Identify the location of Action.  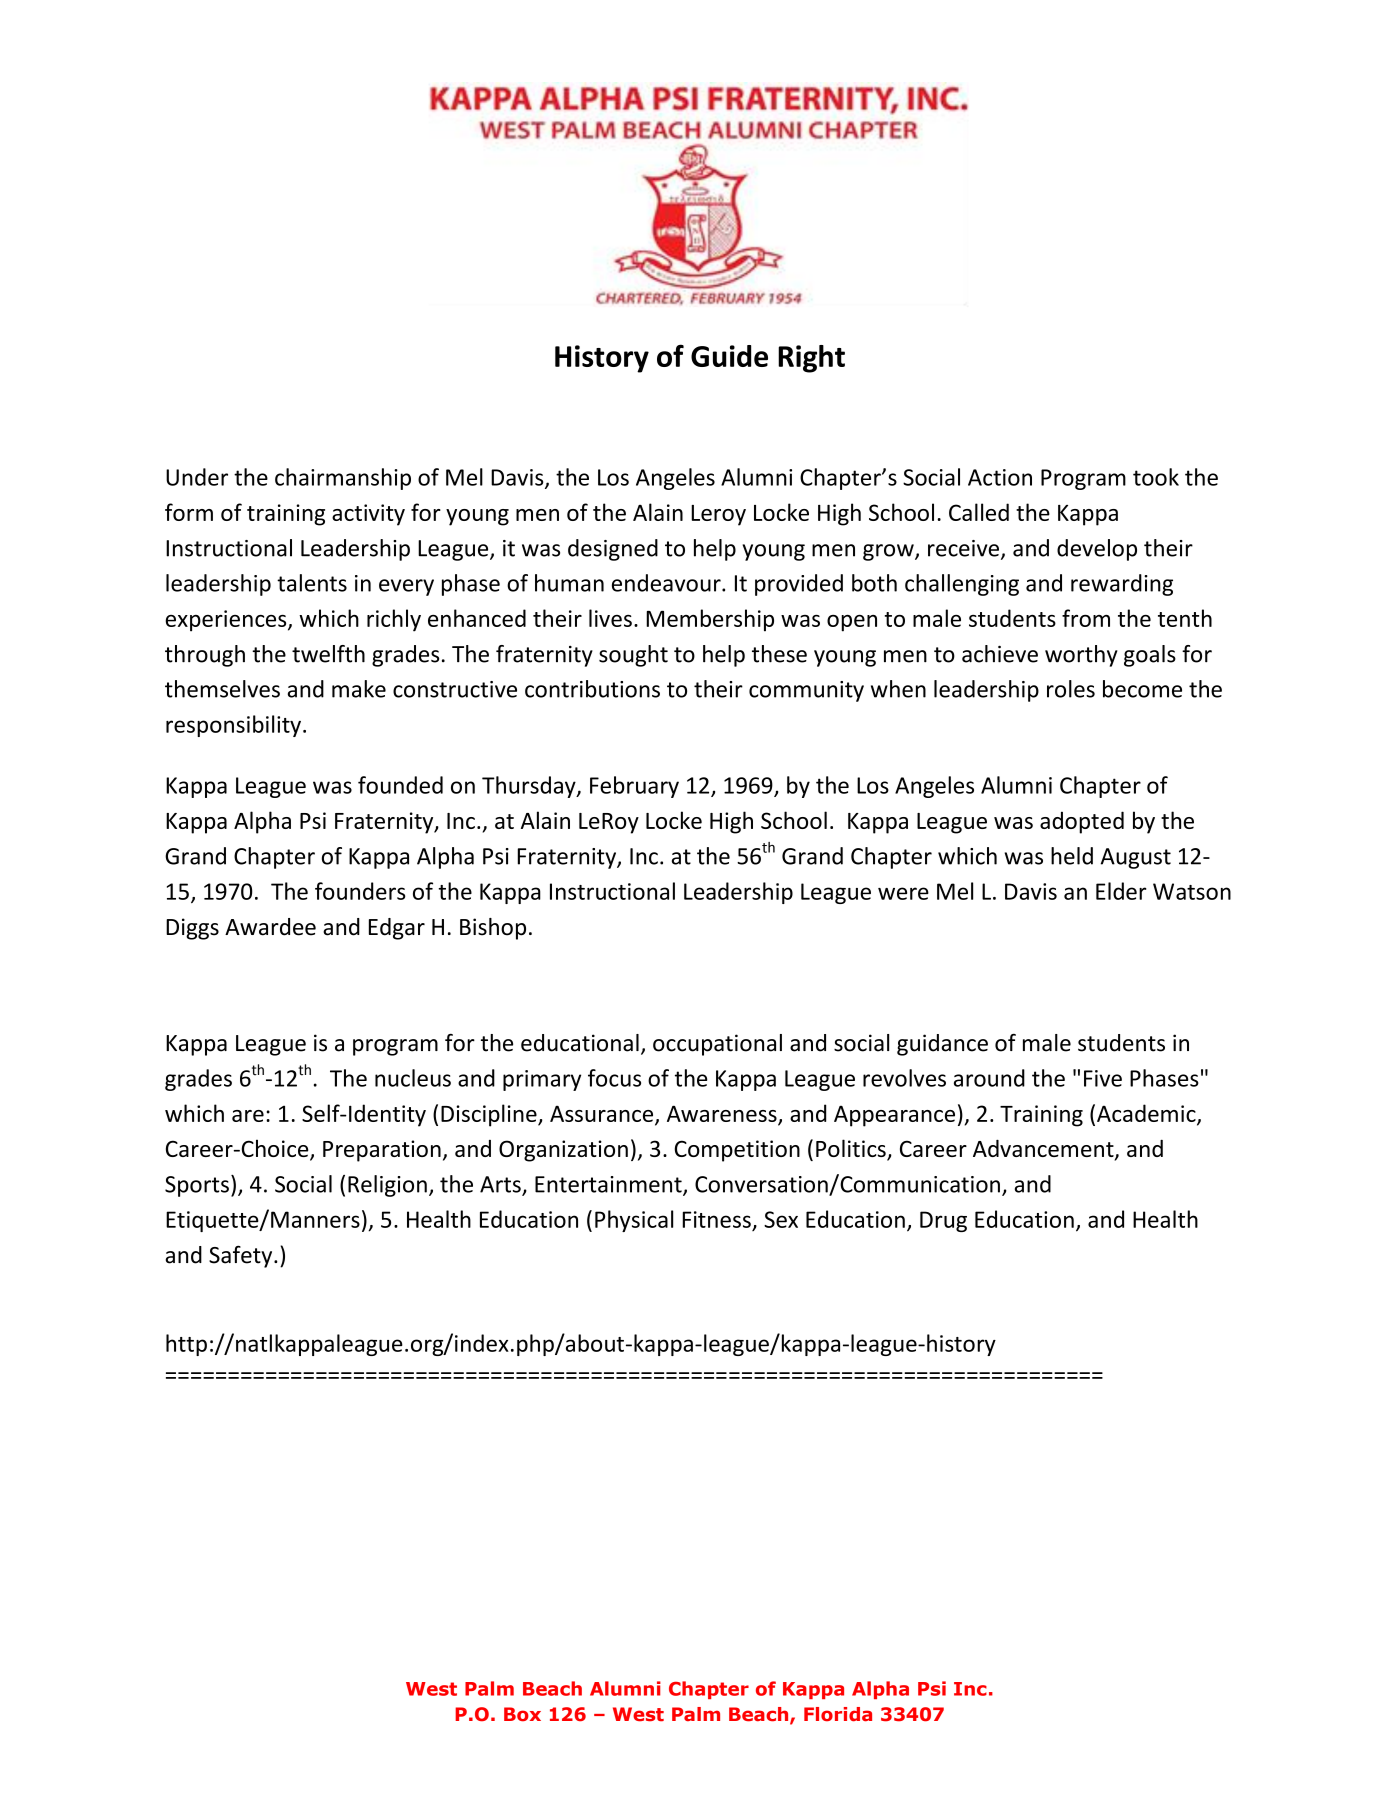
(1000, 477).
